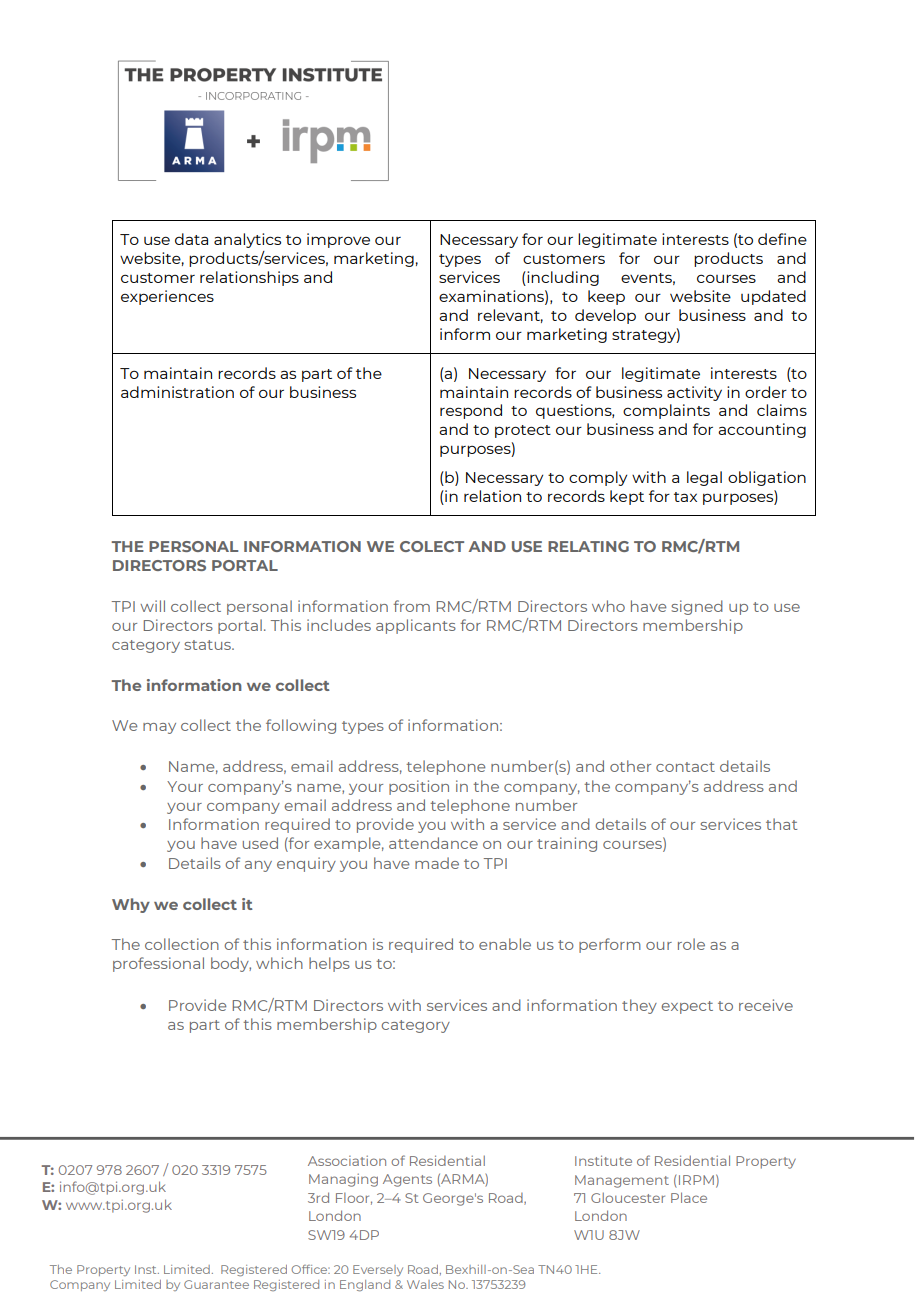 This document has height=1308, width=924. I want to click on will, so click(152, 606).
